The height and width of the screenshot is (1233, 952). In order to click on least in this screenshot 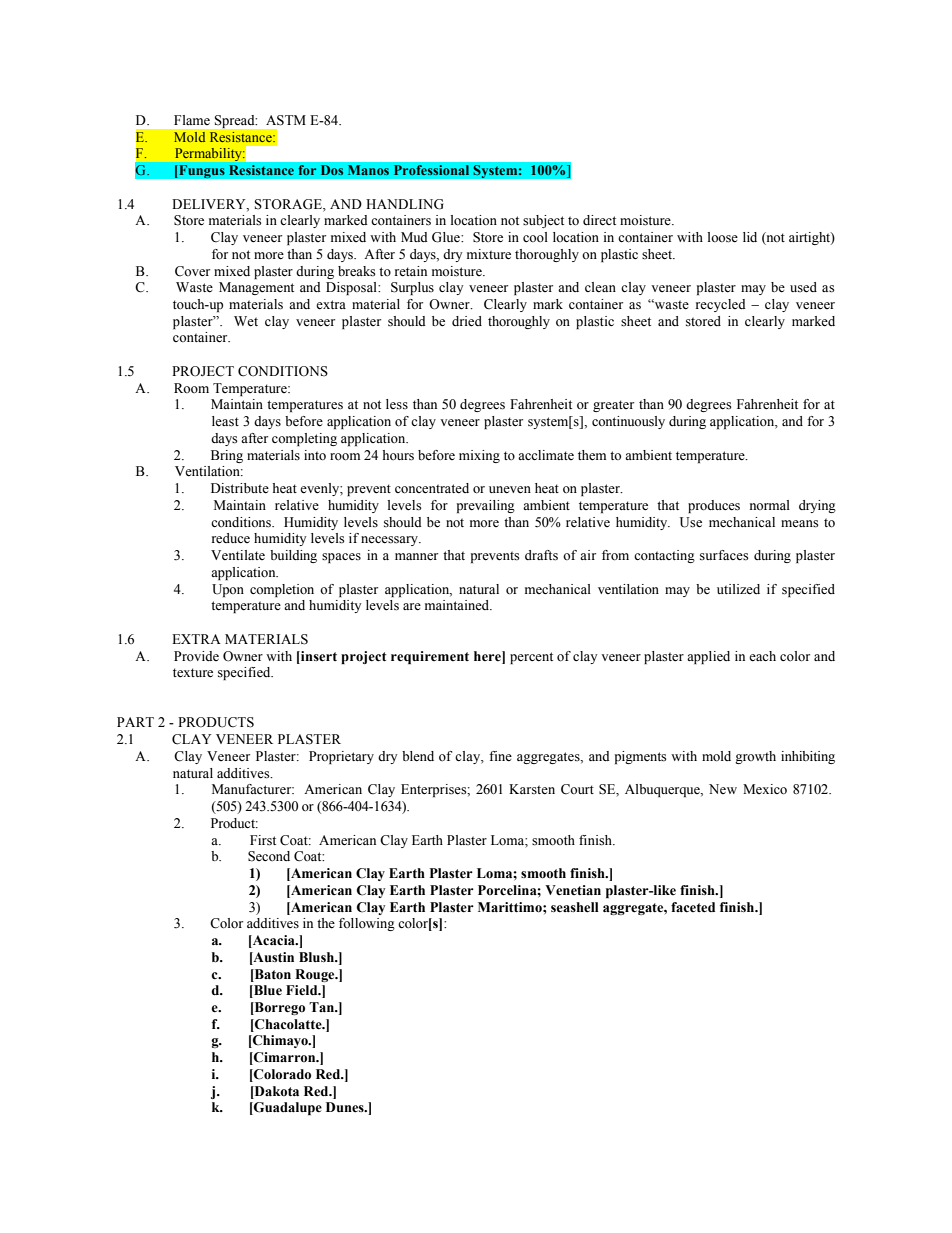, I will do `click(225, 421)`.
